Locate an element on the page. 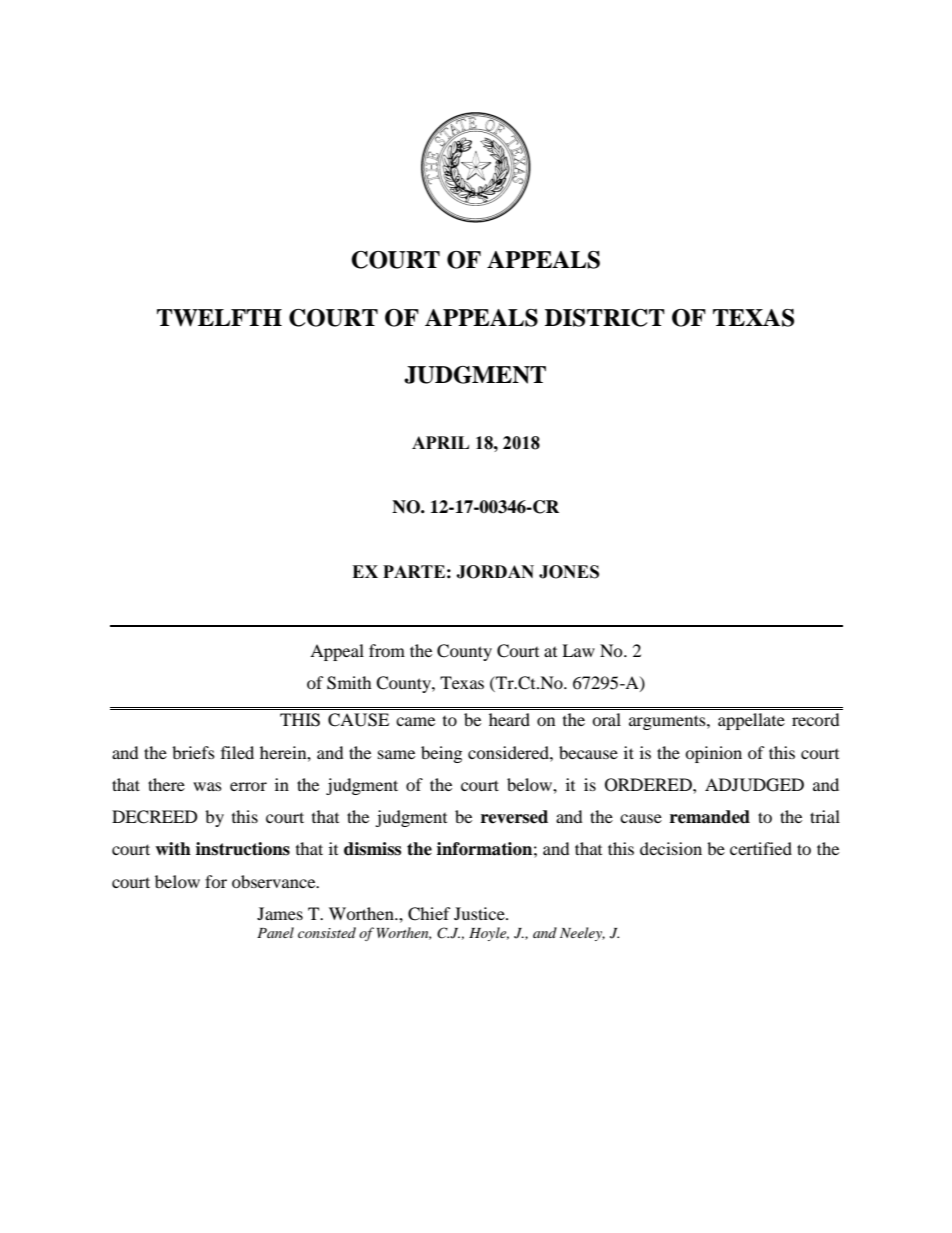  APRIL is located at coordinates (440, 442).
